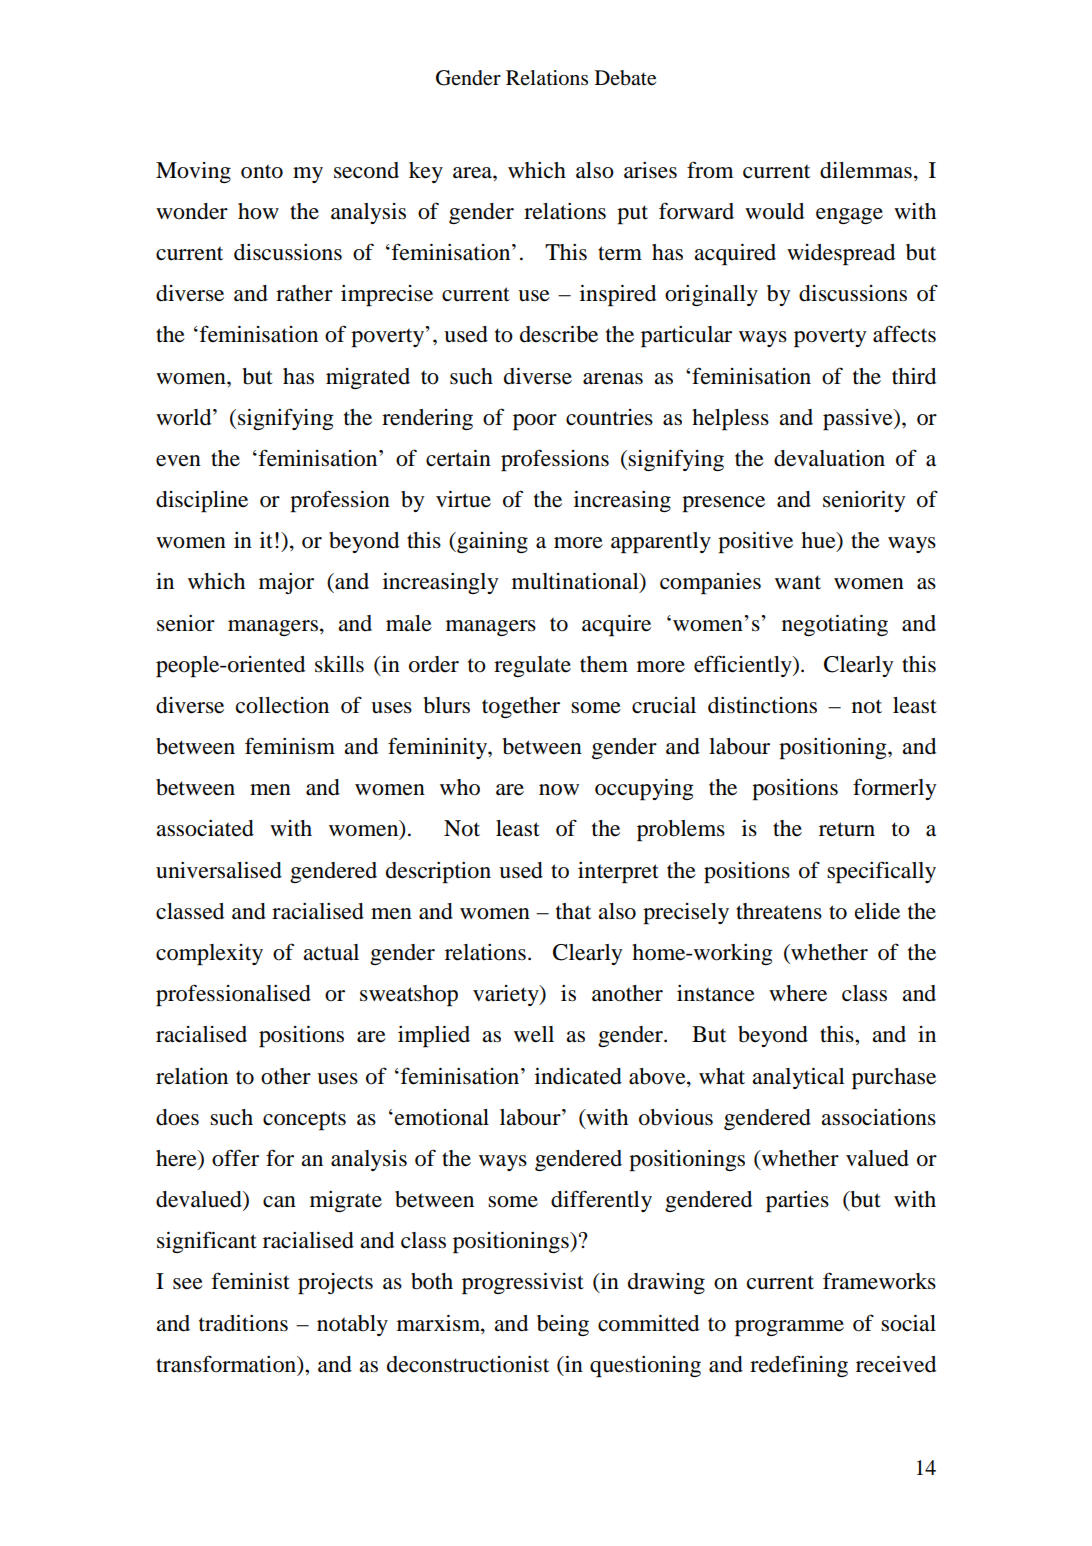 The image size is (1092, 1546). Describe the element at coordinates (559, 334) in the page. I see `describe` at that location.
